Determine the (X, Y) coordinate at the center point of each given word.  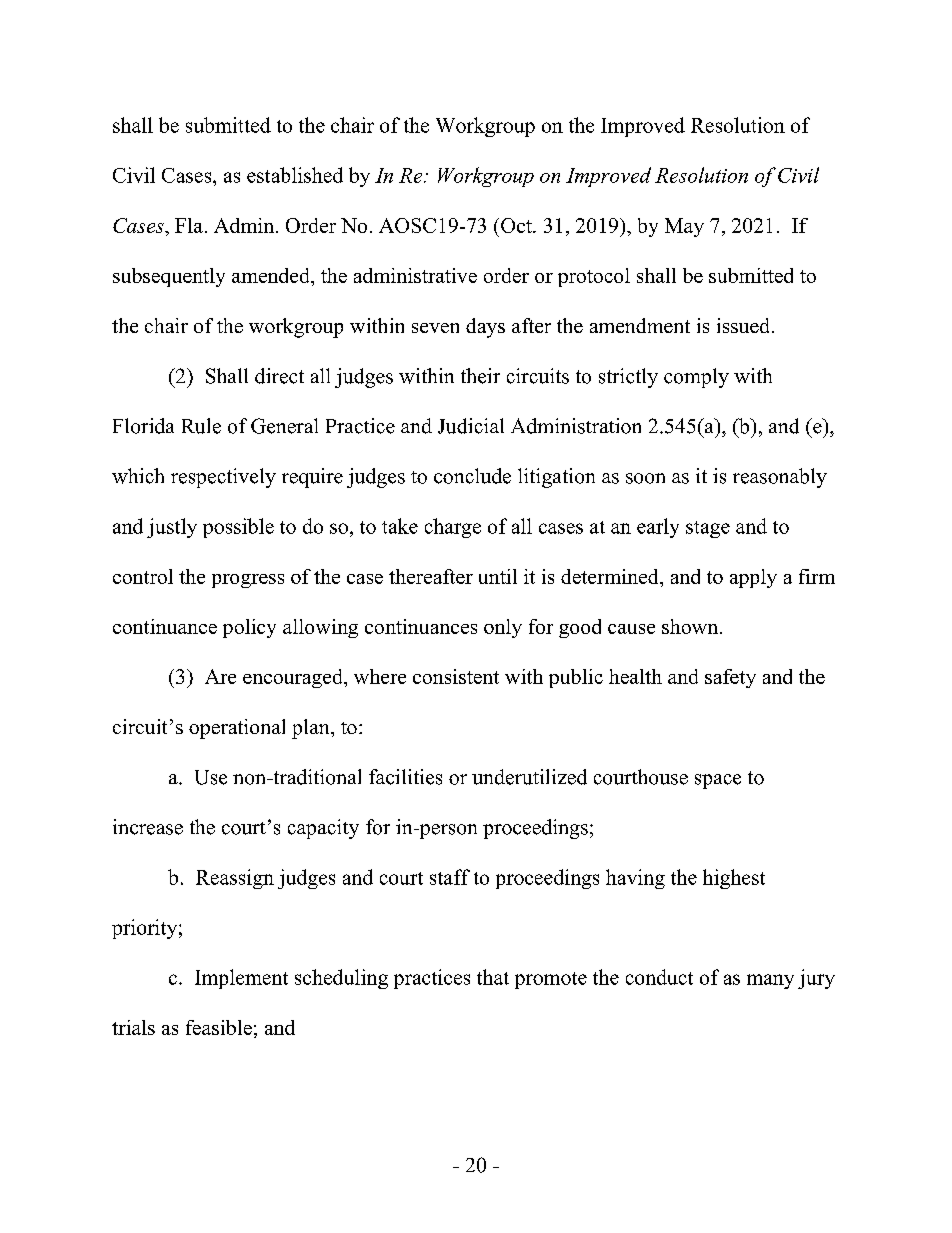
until (498, 576)
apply (753, 578)
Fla (189, 225)
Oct (517, 225)
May (684, 227)
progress (248, 581)
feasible (219, 1027)
